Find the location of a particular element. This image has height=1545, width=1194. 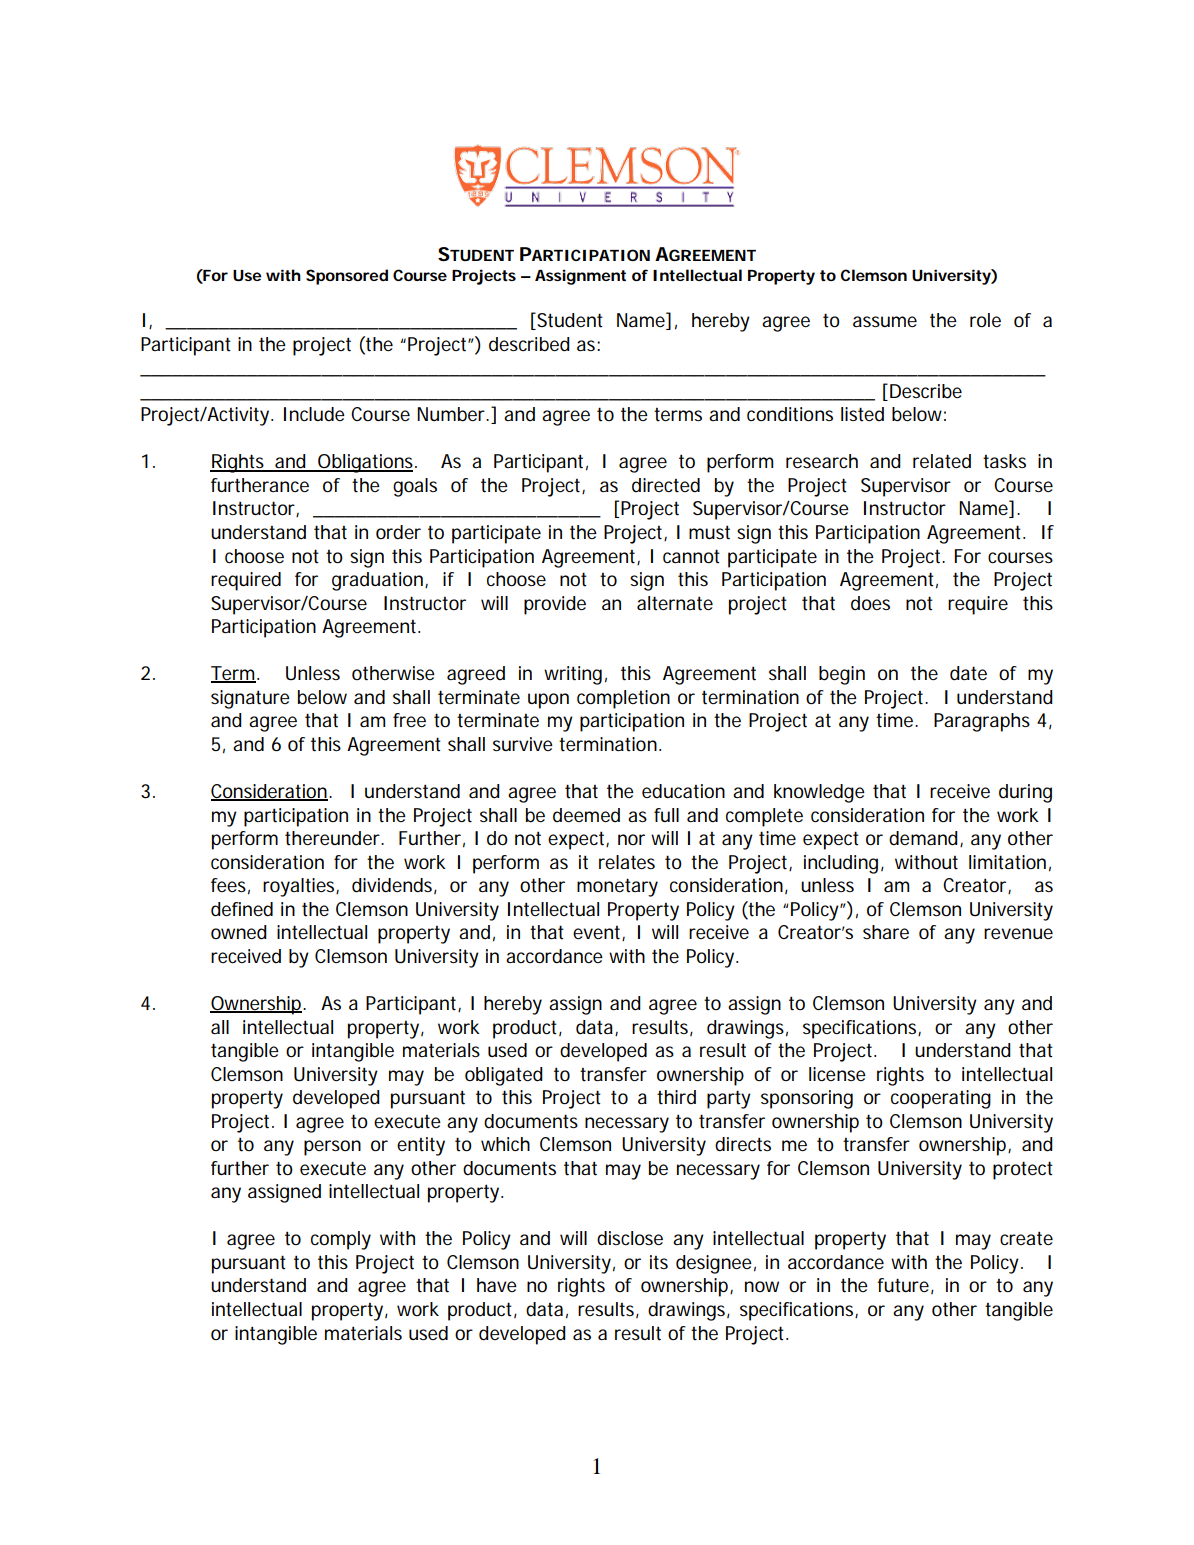

comply is located at coordinates (341, 1240).
